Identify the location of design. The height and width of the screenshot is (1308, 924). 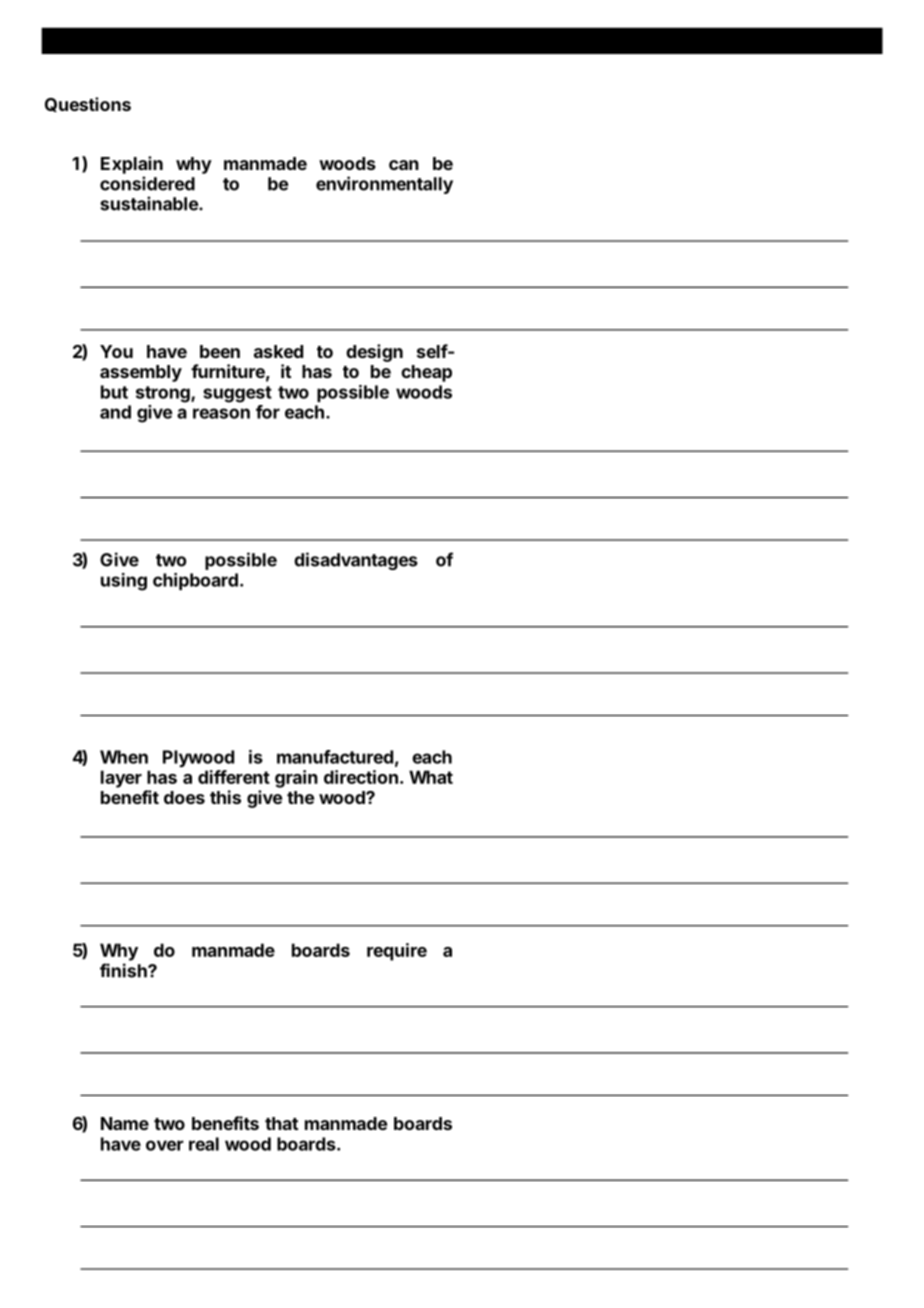
(374, 353).
